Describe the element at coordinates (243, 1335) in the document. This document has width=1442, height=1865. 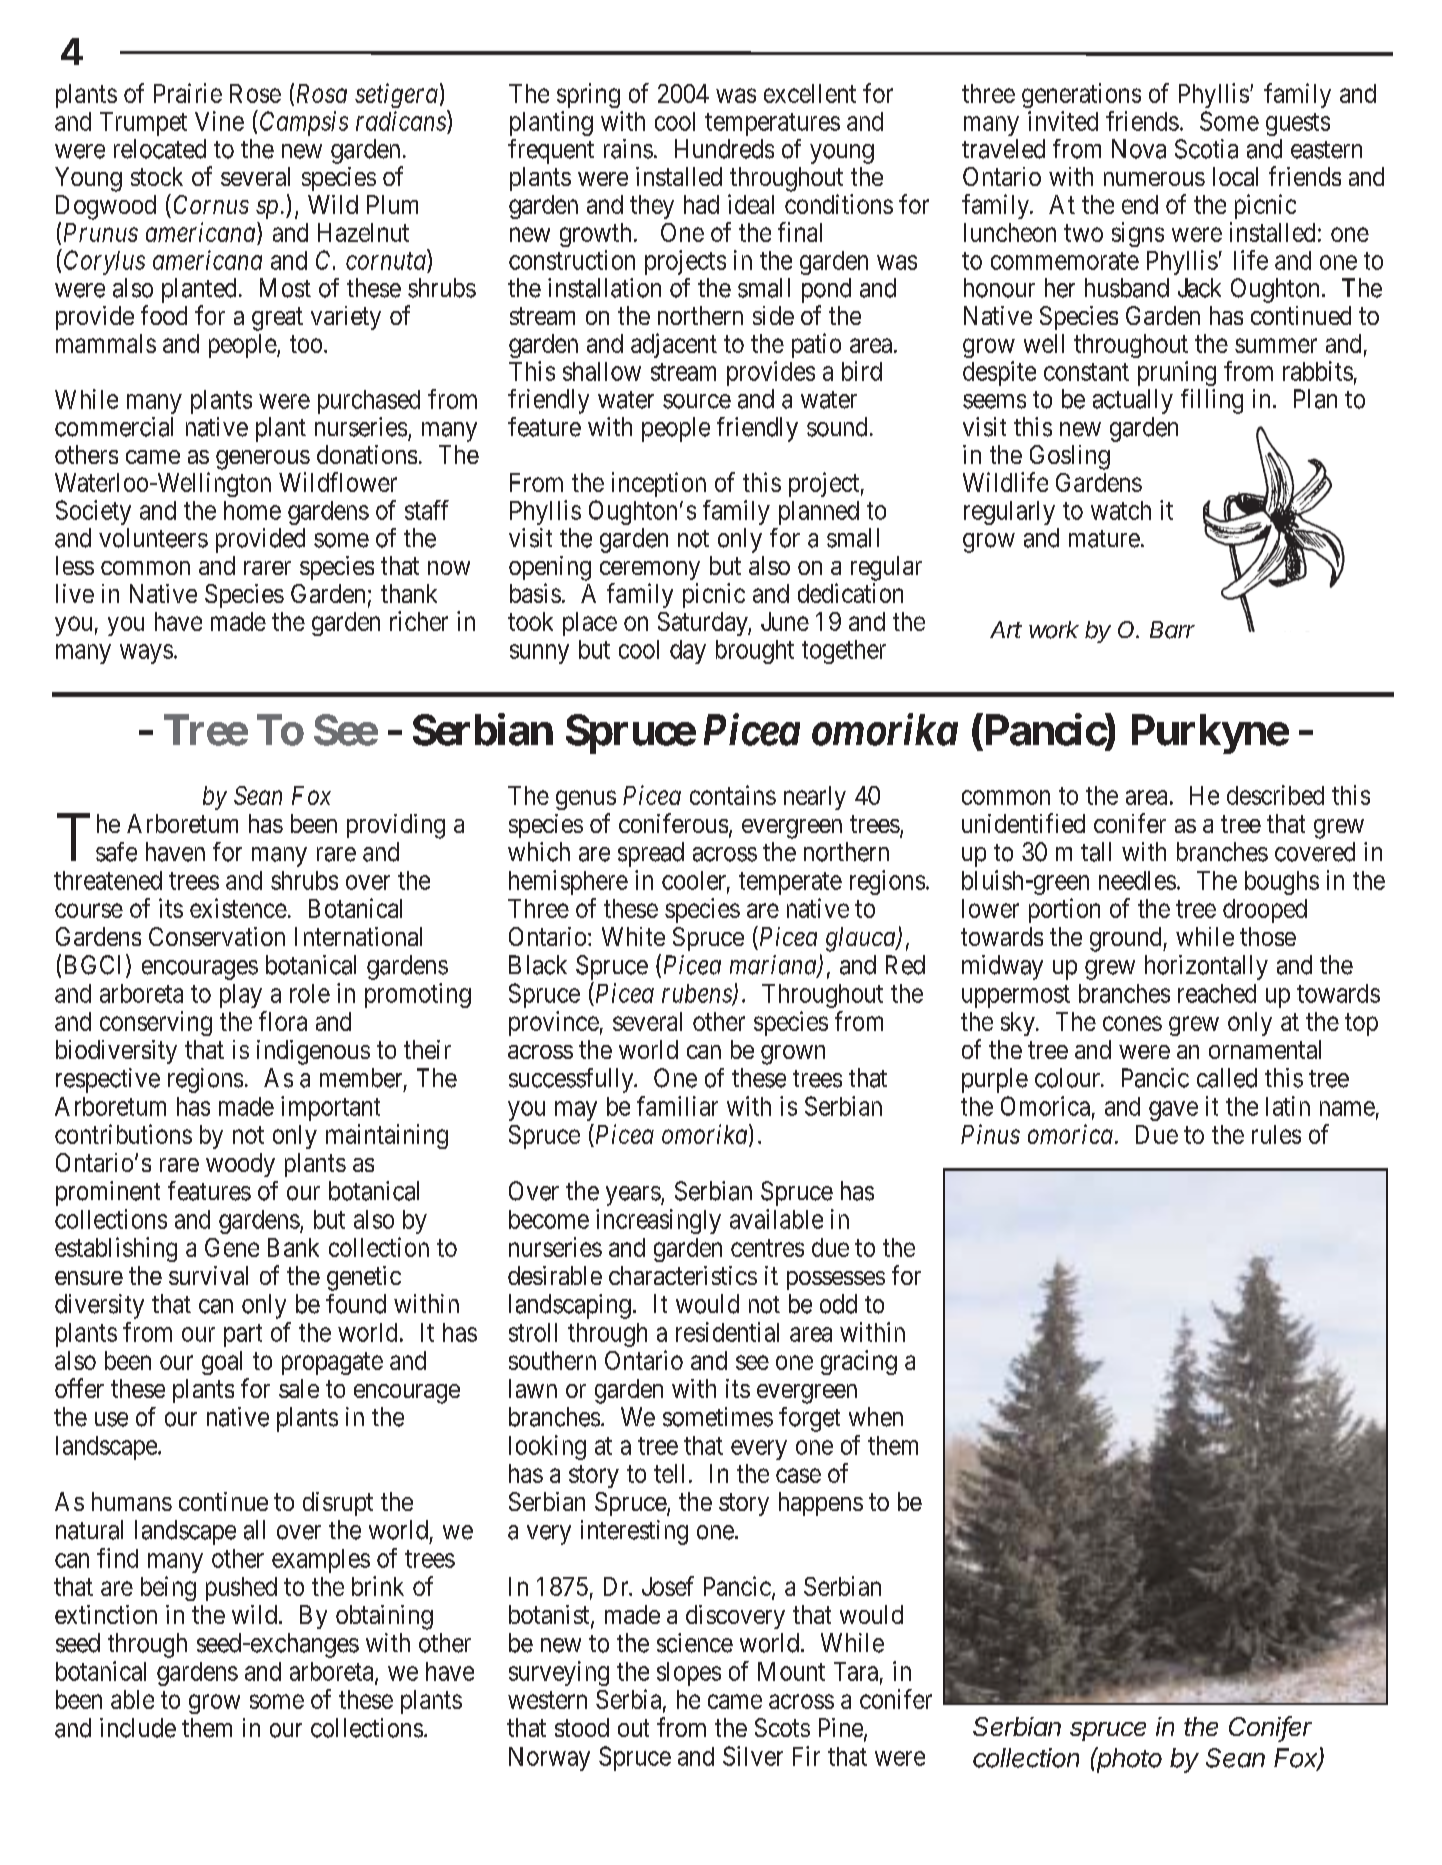
I see `part` at that location.
